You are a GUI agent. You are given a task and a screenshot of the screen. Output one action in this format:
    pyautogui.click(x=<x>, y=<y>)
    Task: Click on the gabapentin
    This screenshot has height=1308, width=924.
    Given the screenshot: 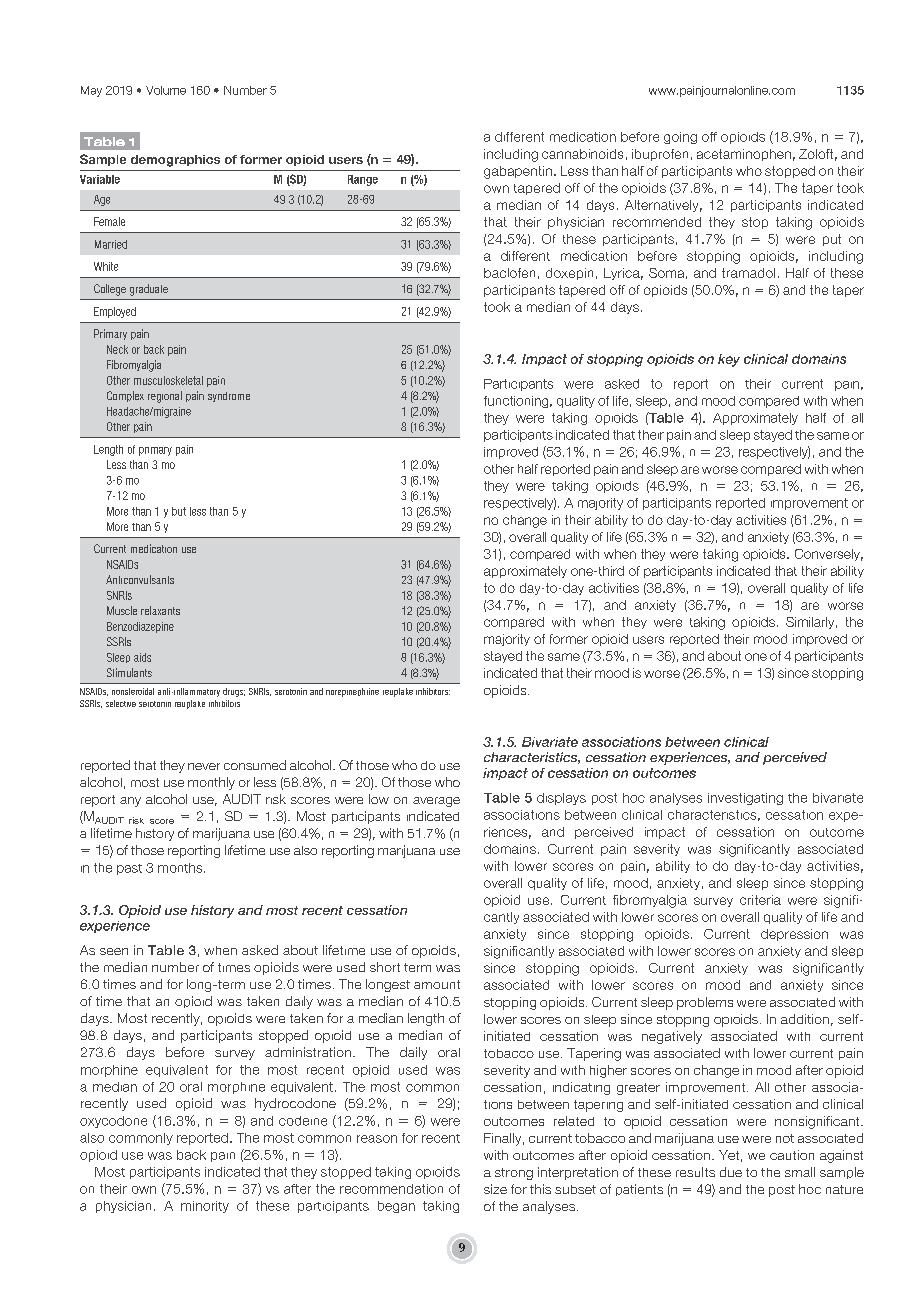 What is the action you would take?
    pyautogui.click(x=518, y=172)
